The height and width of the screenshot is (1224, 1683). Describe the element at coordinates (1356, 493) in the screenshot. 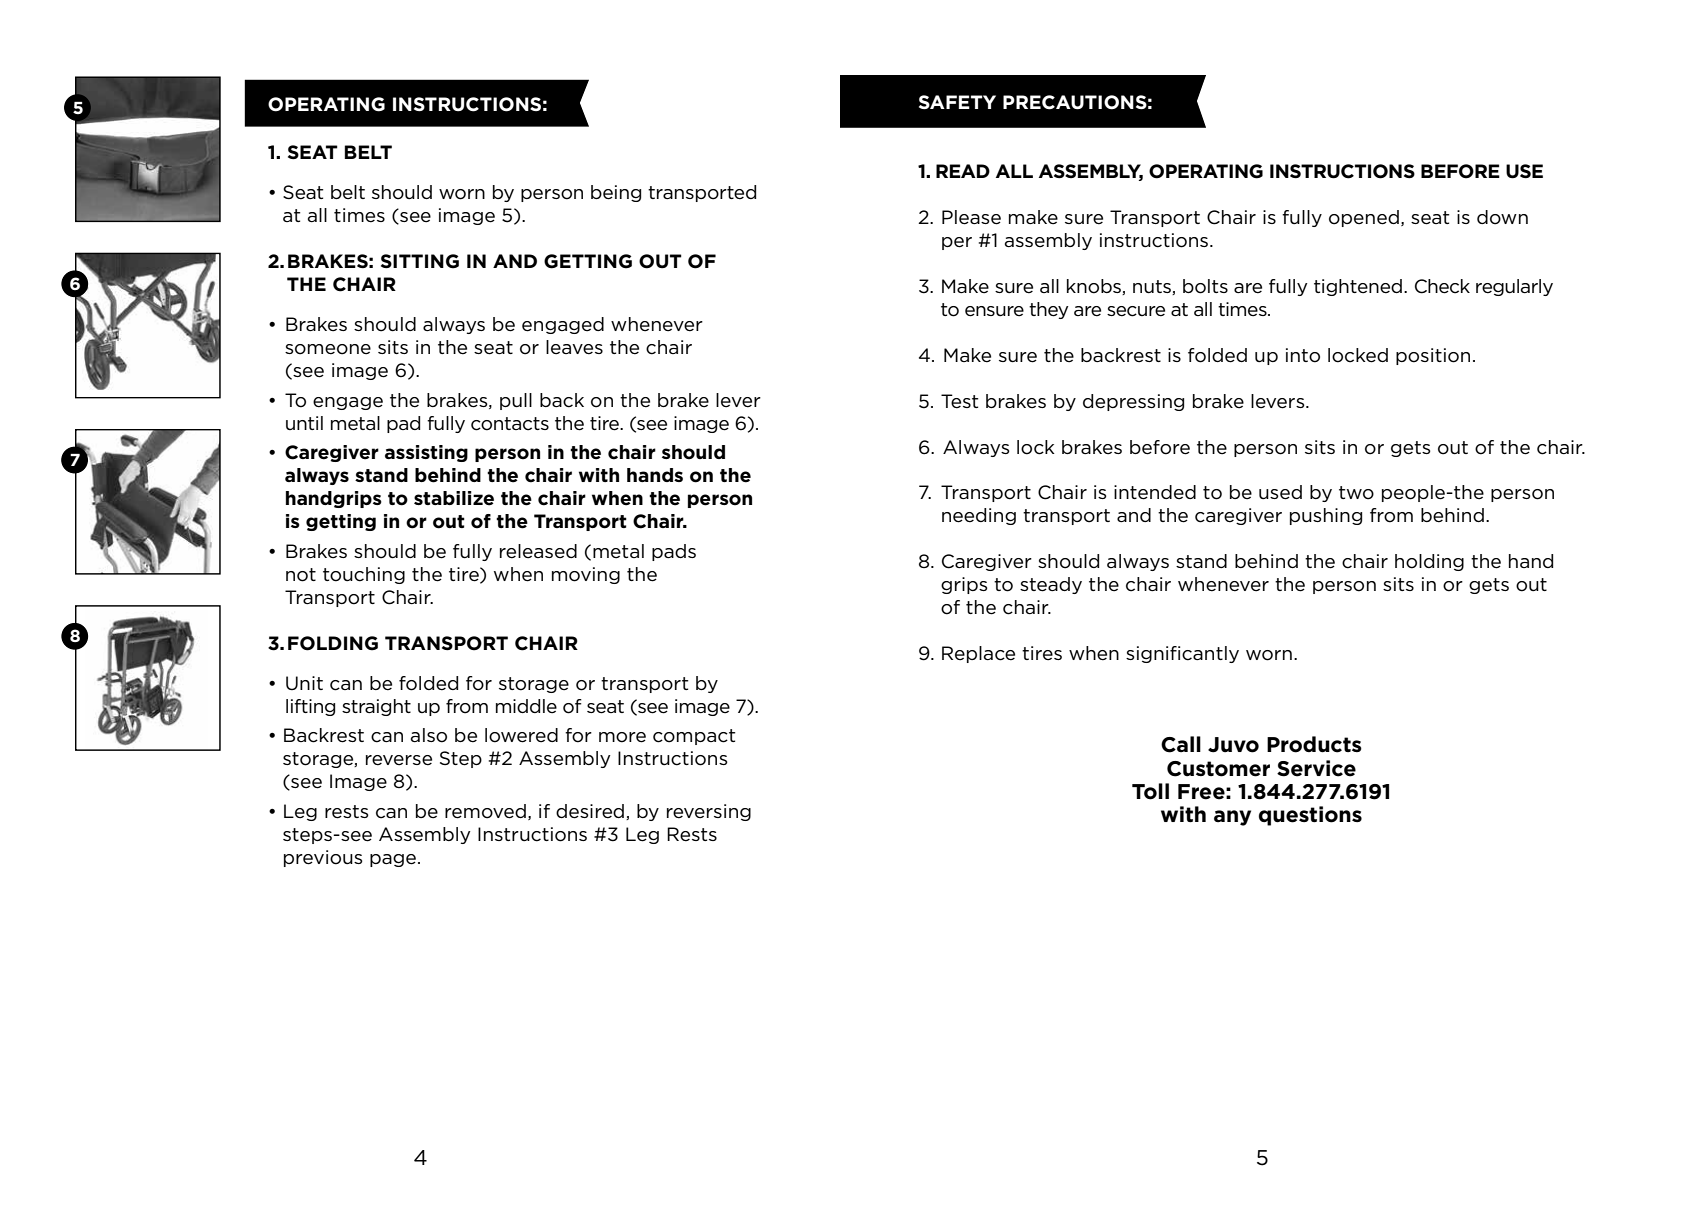

I see `two` at that location.
